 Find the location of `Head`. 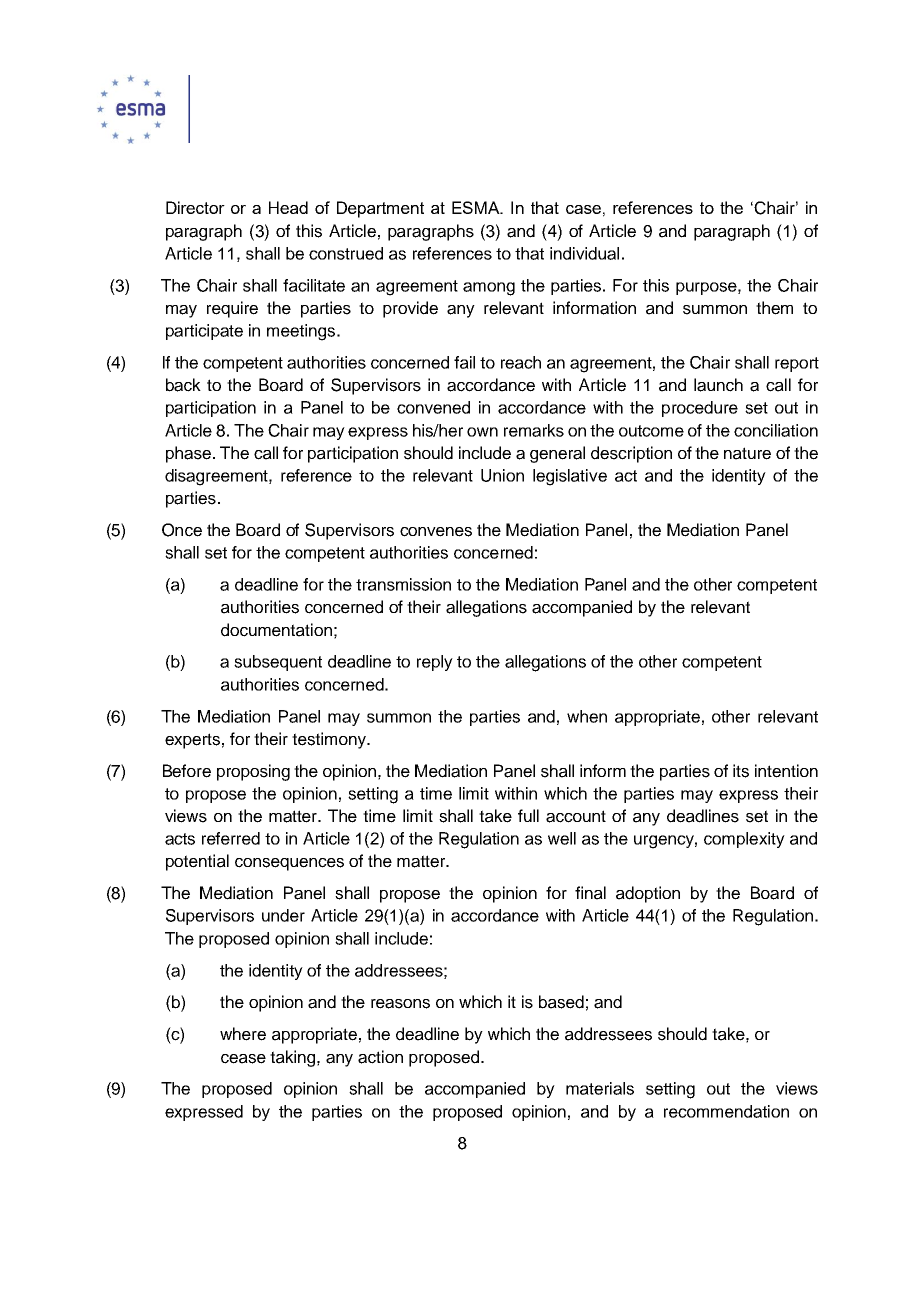

Head is located at coordinates (288, 207).
